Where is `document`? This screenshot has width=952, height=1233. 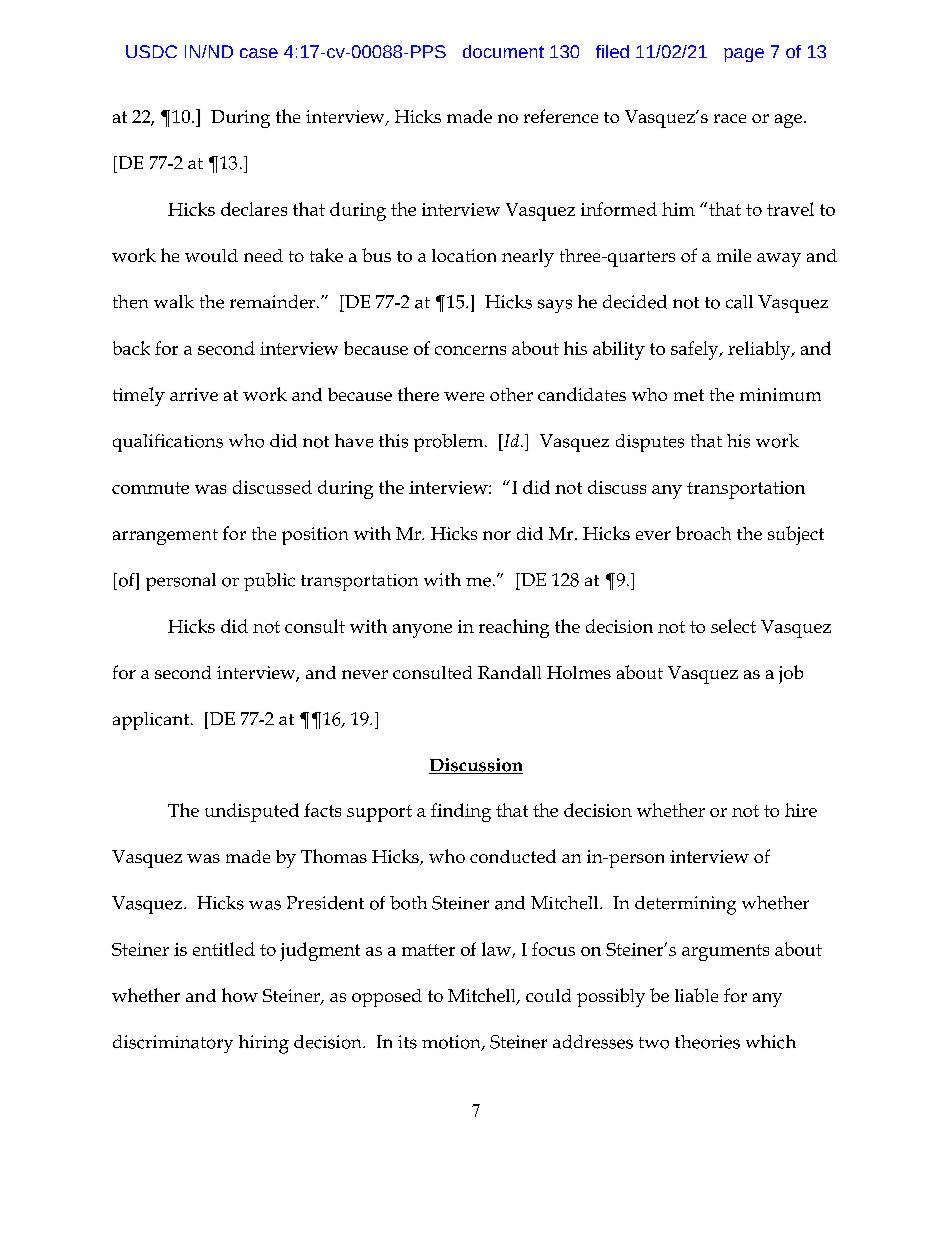
document is located at coordinates (503, 51).
